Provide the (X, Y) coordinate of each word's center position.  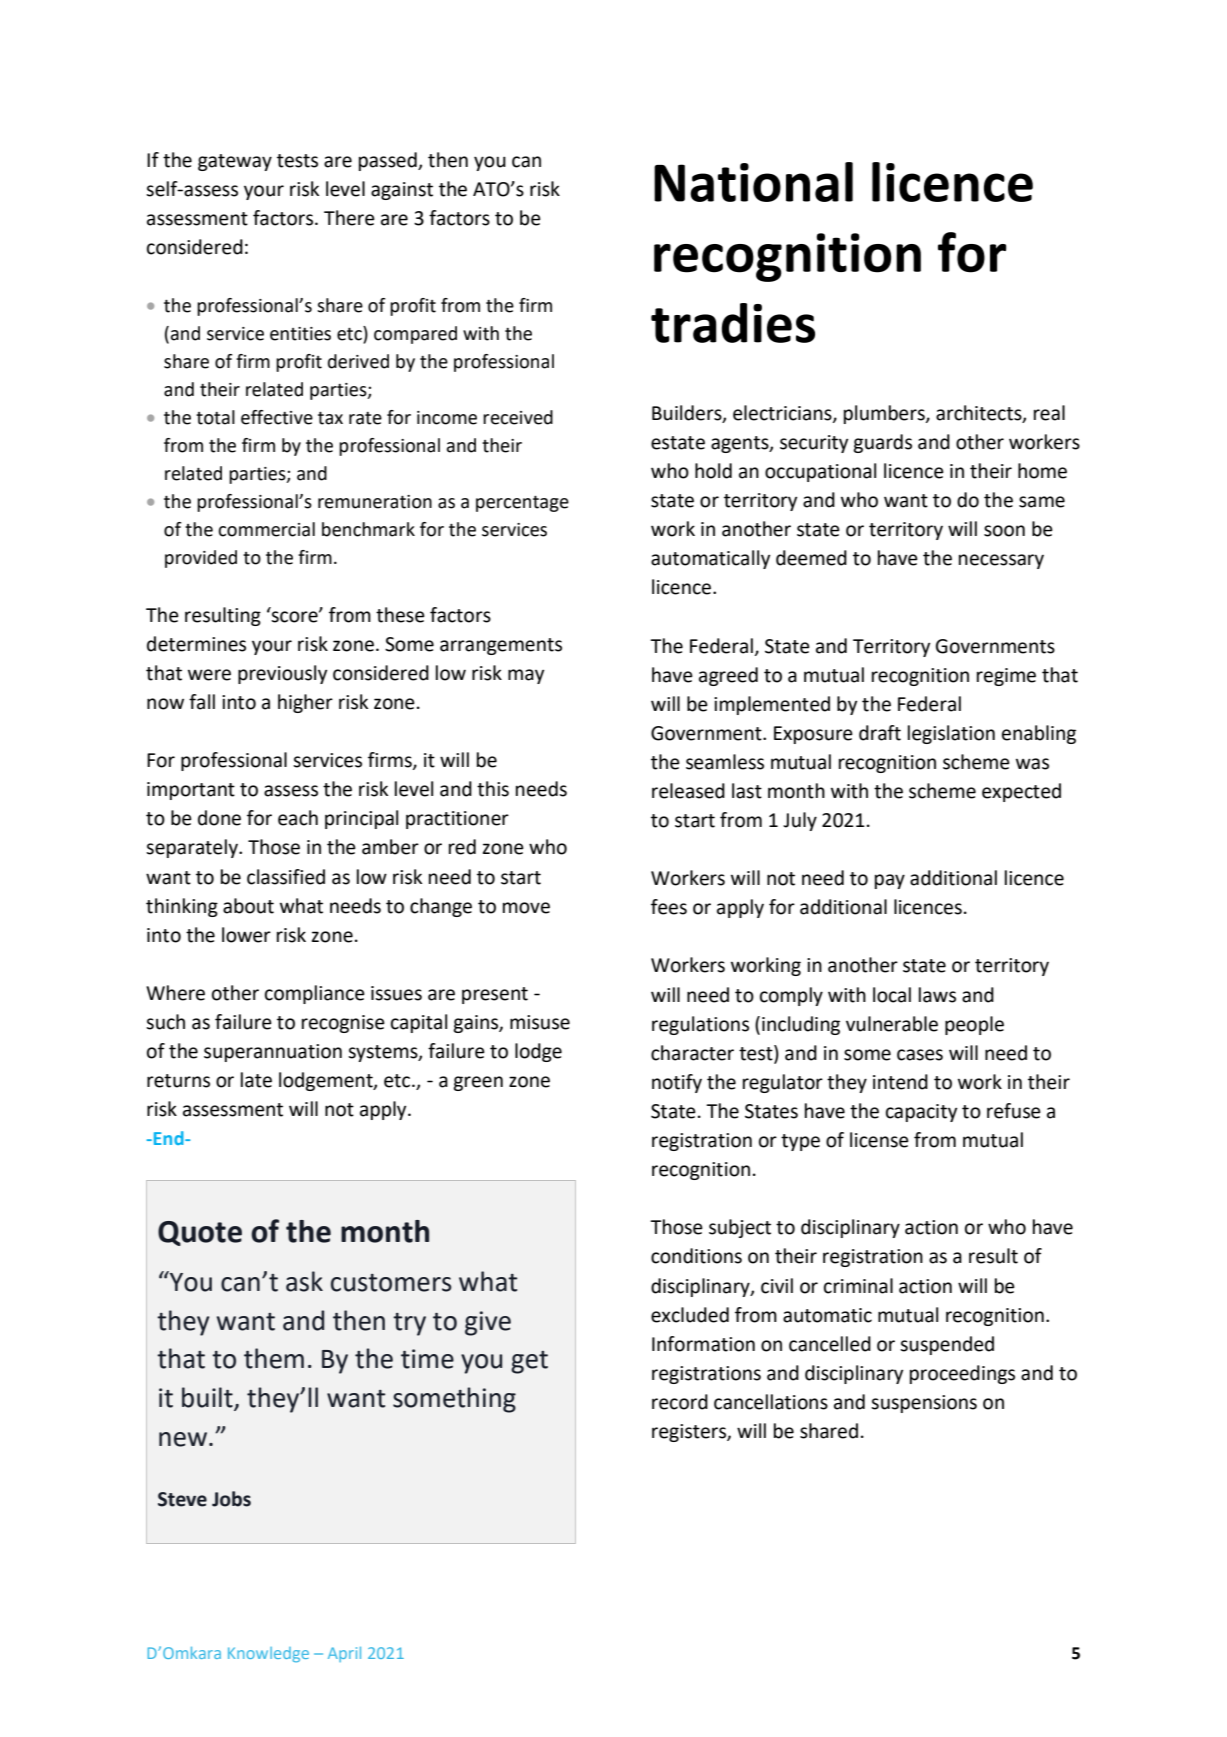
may (526, 676)
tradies (733, 323)
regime (1006, 677)
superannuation (273, 1053)
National (753, 182)
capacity (921, 1113)
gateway (235, 162)
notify (677, 1083)
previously (282, 674)
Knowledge (268, 1655)
